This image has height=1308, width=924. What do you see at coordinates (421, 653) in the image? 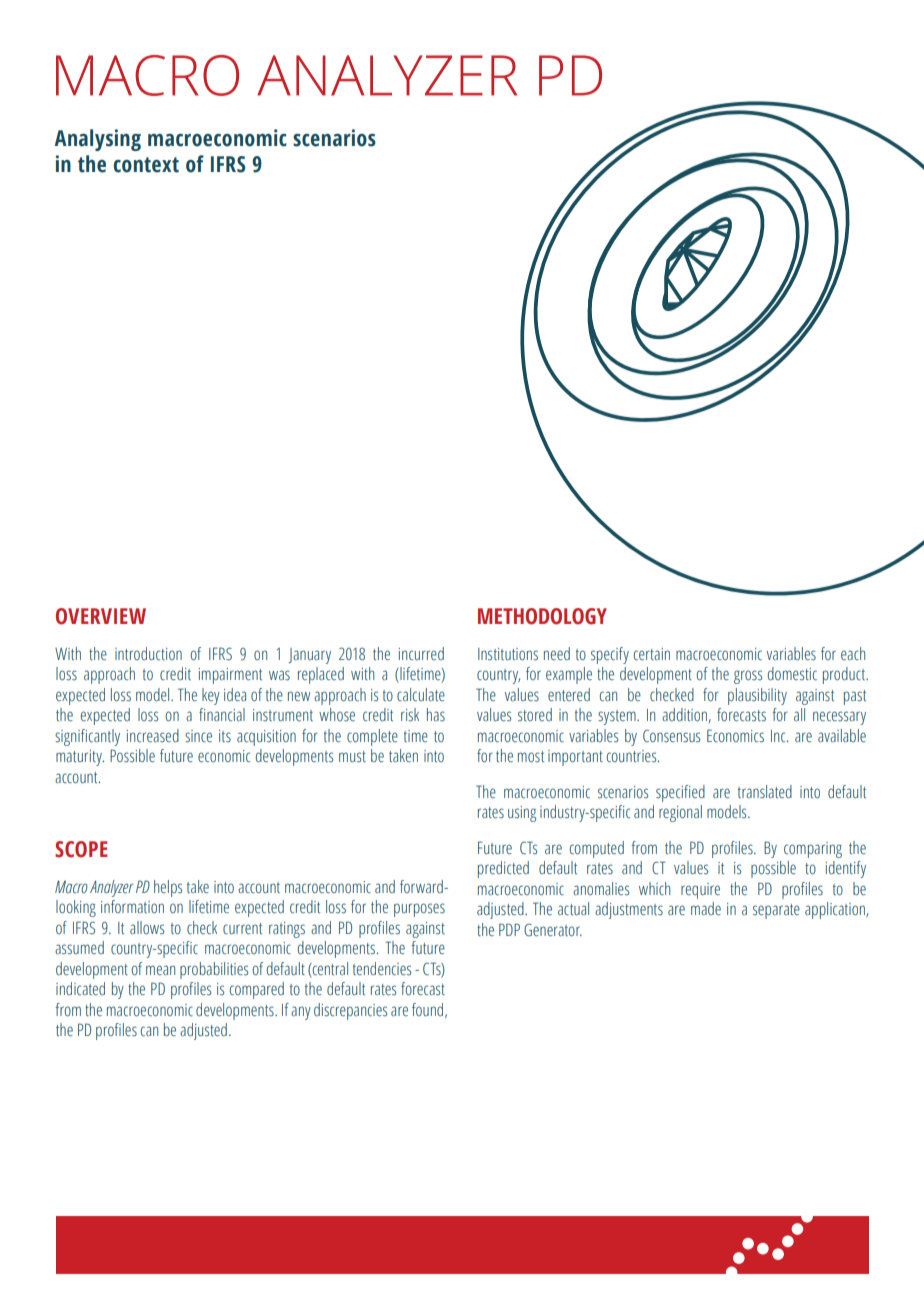
I see `incurred` at bounding box center [421, 653].
